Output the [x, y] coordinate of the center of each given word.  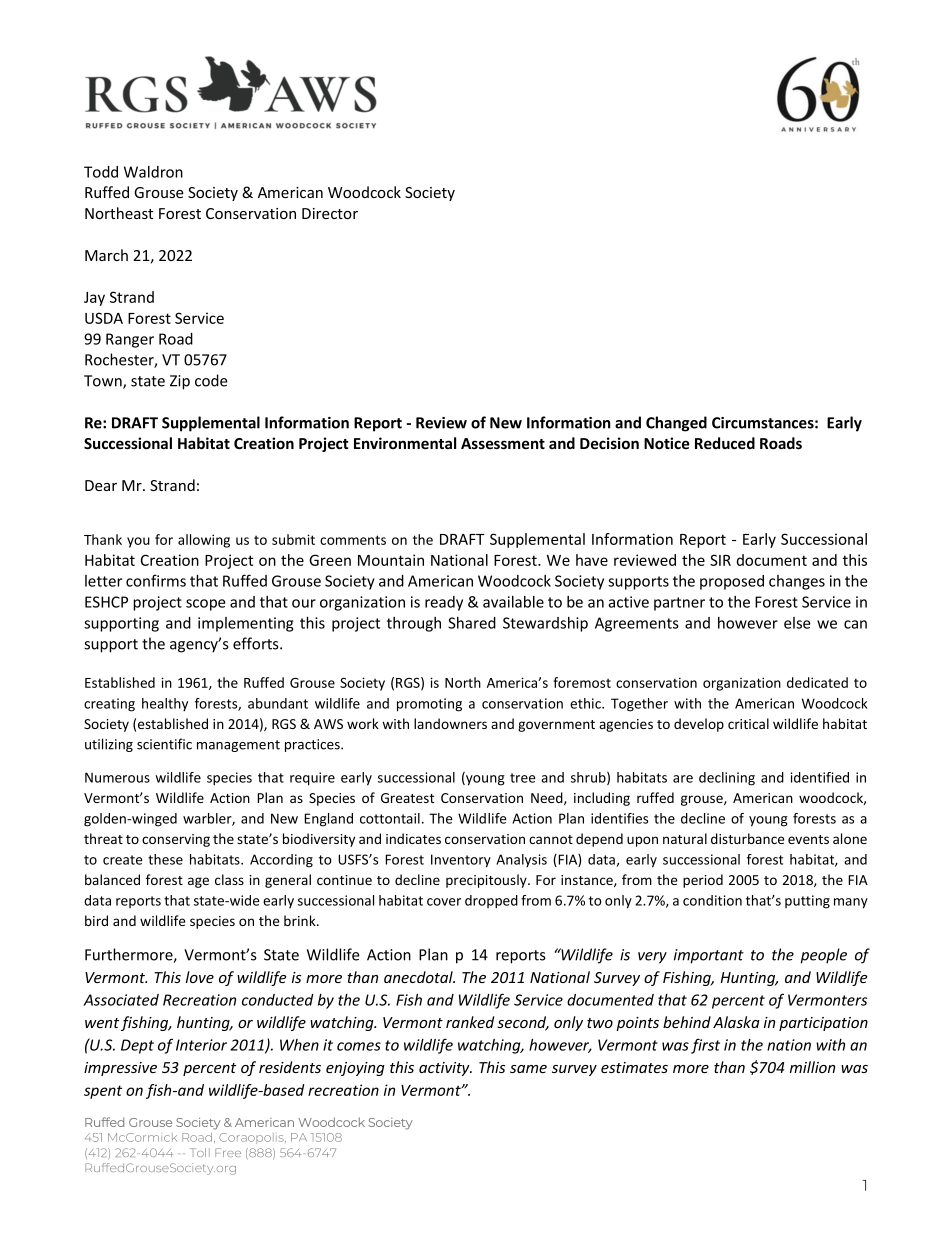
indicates [413, 838]
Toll [200, 1152]
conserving [176, 840]
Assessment [503, 443]
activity [445, 1069]
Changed [676, 424]
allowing [204, 541]
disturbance [747, 838]
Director [330, 213]
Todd [101, 172]
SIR [720, 560]
